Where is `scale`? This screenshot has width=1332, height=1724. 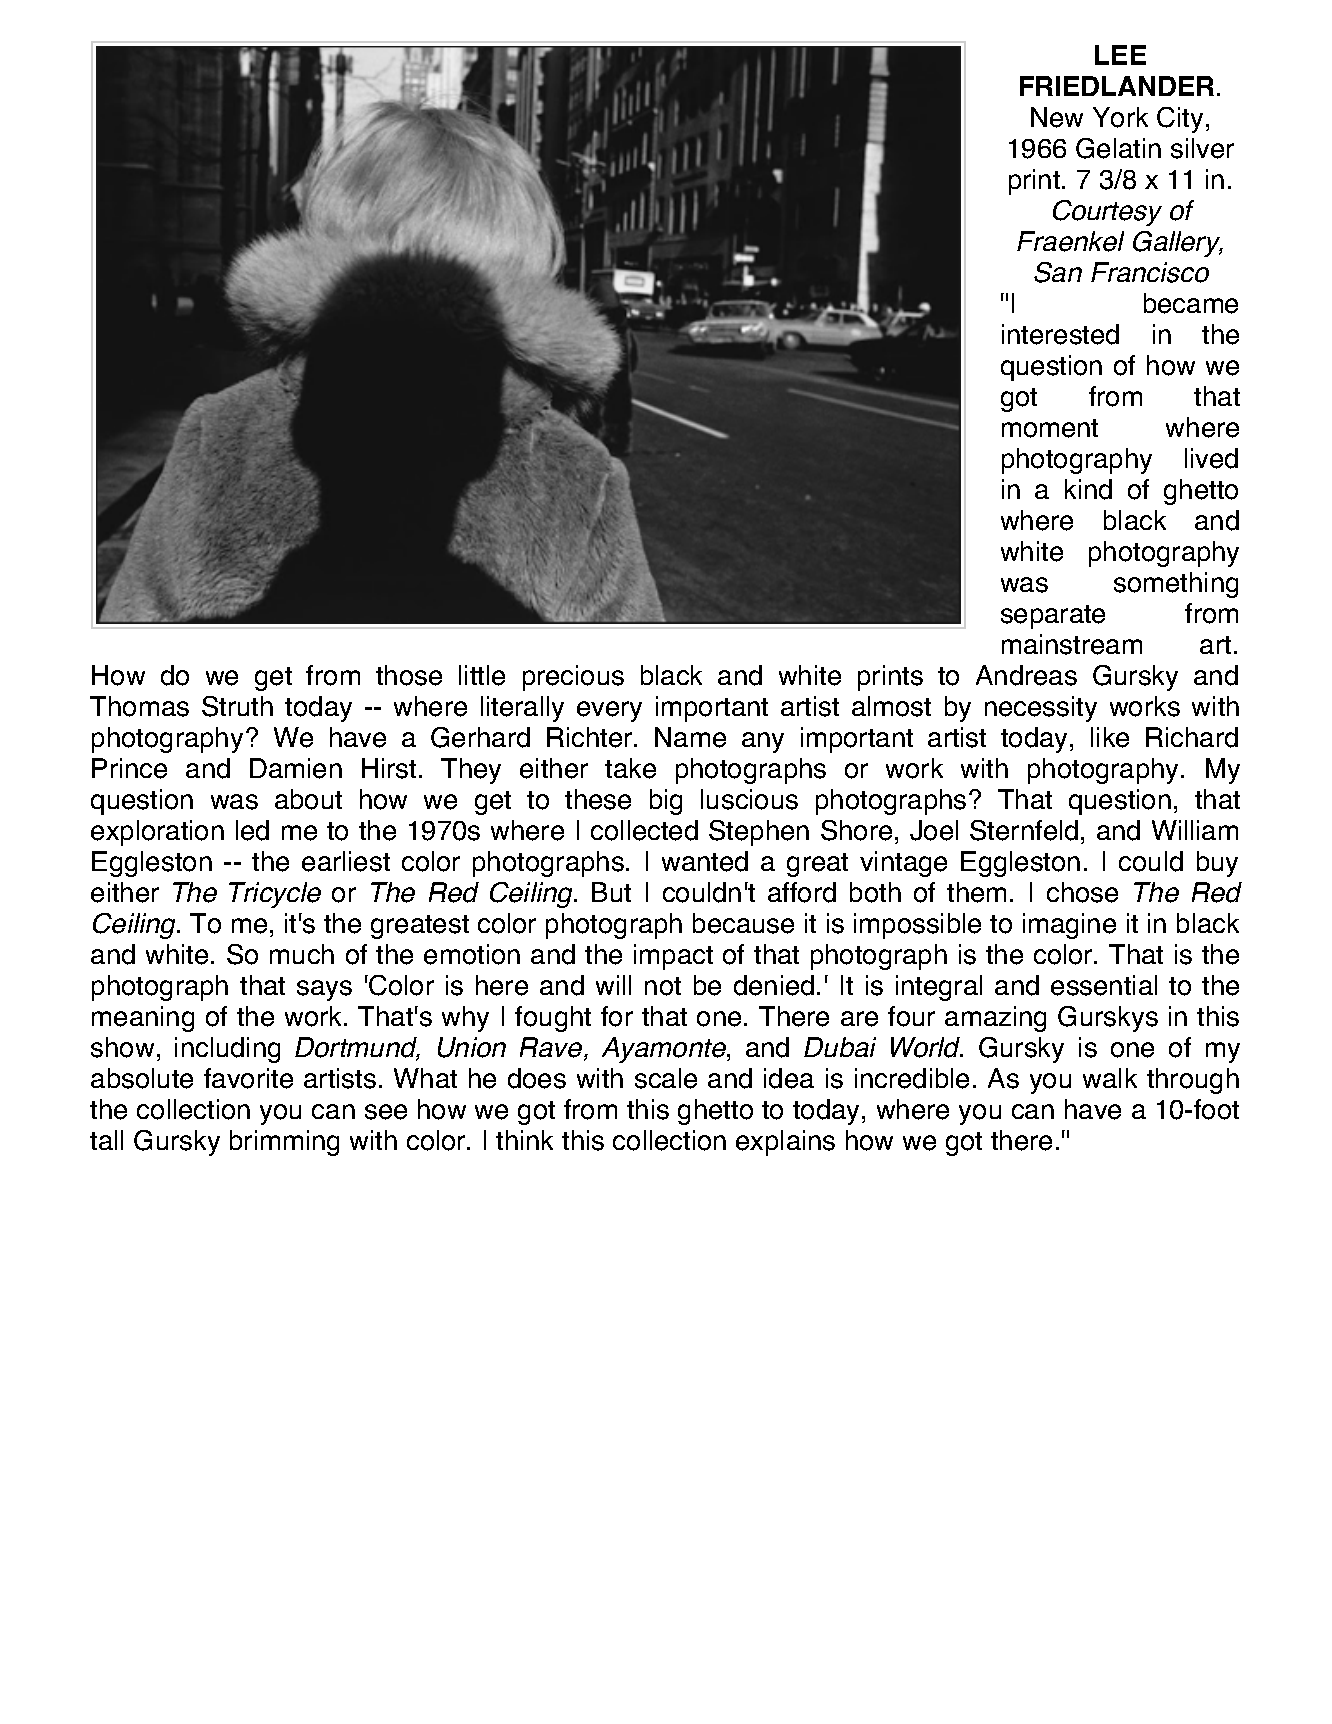 scale is located at coordinates (666, 1078).
